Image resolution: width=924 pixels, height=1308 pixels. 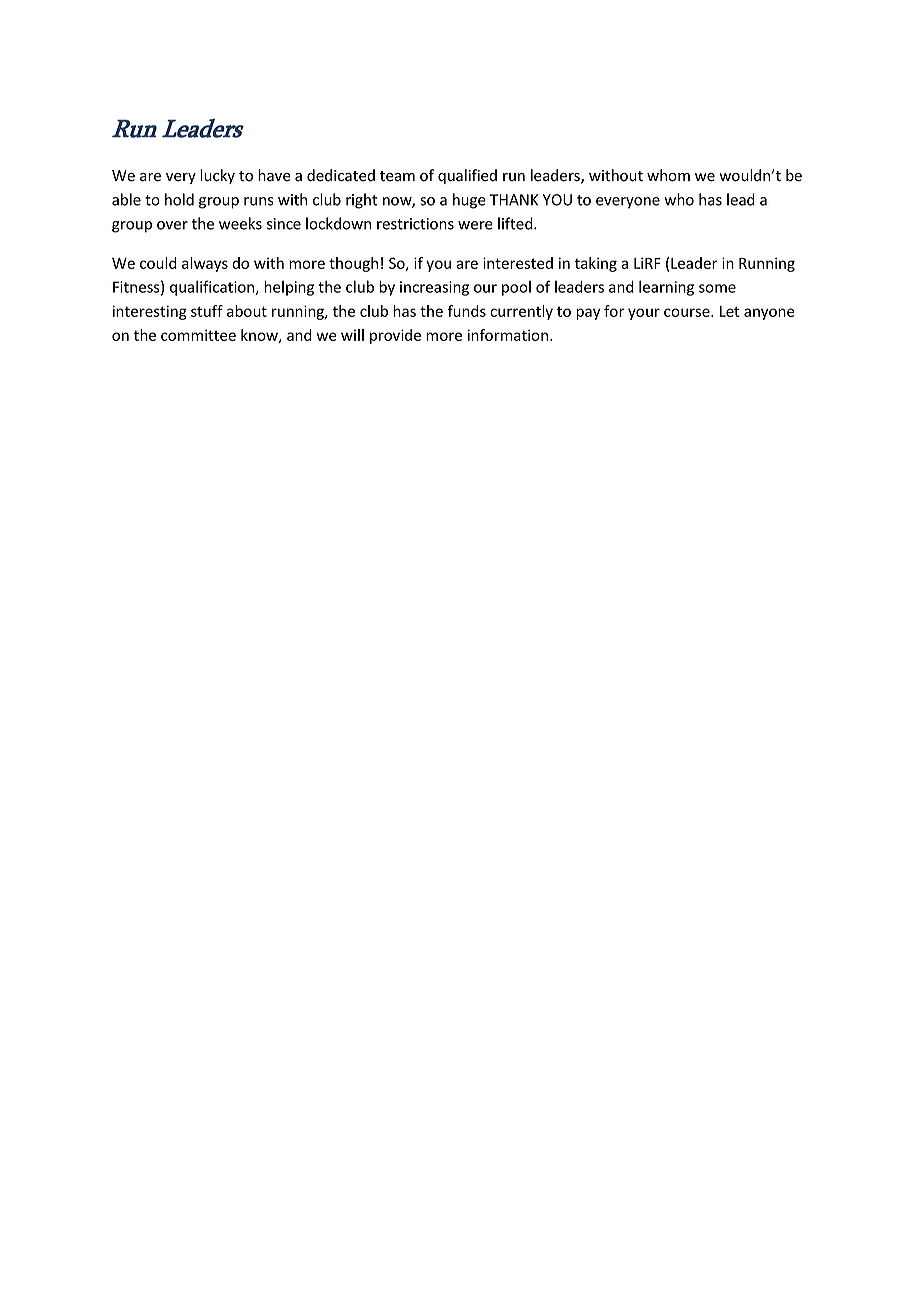 What do you see at coordinates (467, 176) in the screenshot?
I see `qualified` at bounding box center [467, 176].
